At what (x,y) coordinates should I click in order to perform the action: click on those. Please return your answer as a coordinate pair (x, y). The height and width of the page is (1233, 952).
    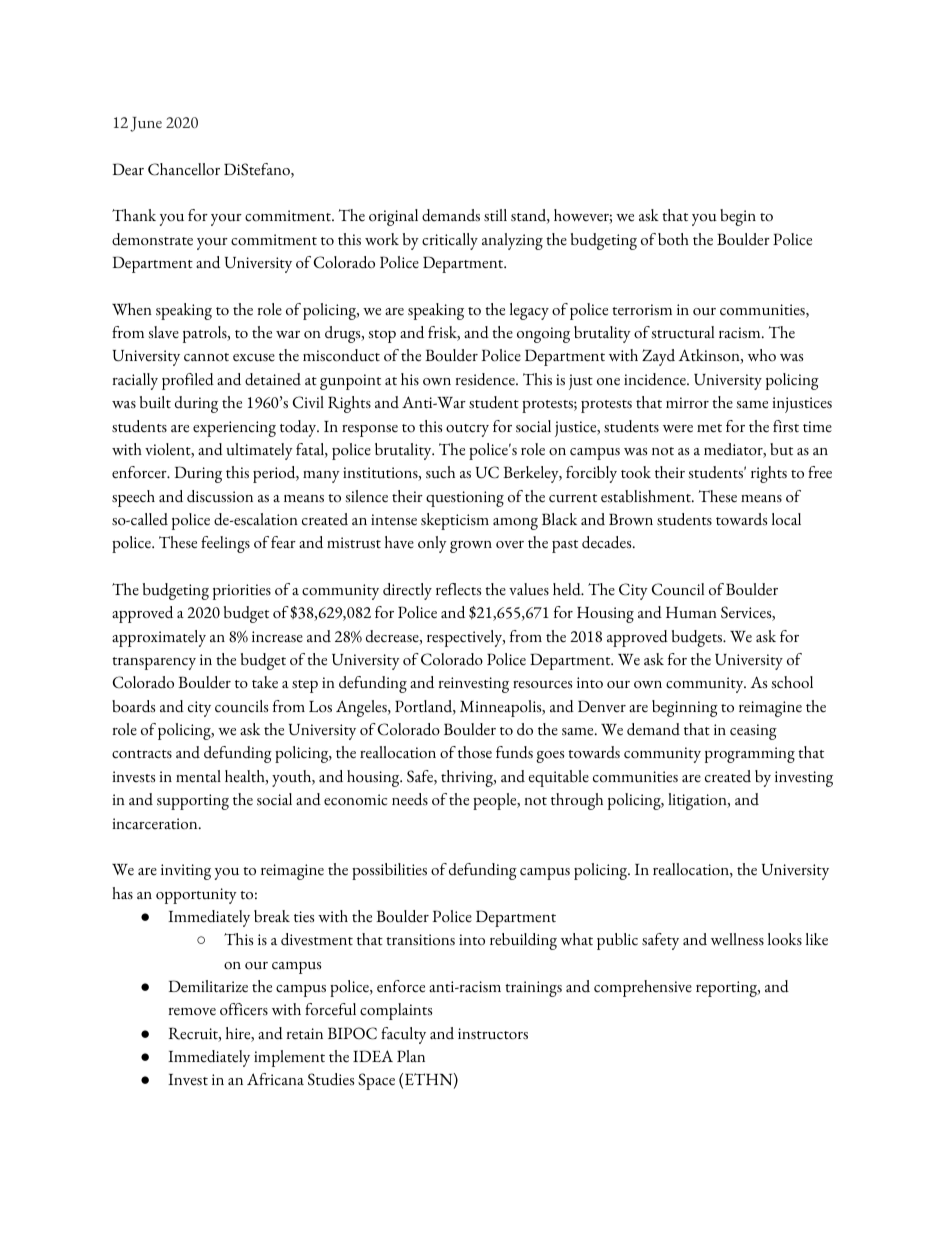
    Looking at the image, I should click on (475, 752).
